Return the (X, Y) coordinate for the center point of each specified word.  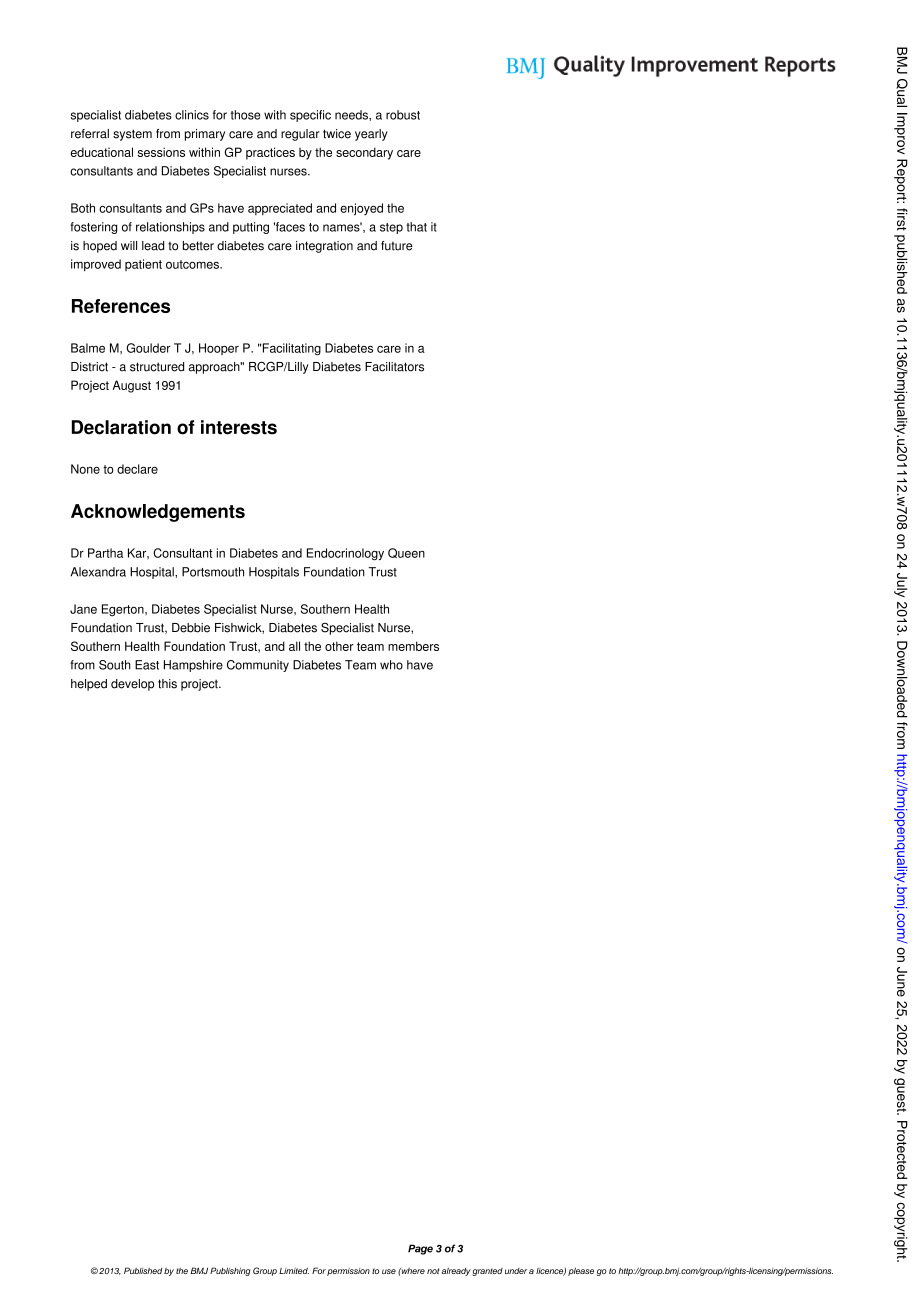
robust (403, 115)
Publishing (230, 1271)
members (413, 646)
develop (132, 685)
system (132, 135)
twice (337, 134)
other (339, 646)
